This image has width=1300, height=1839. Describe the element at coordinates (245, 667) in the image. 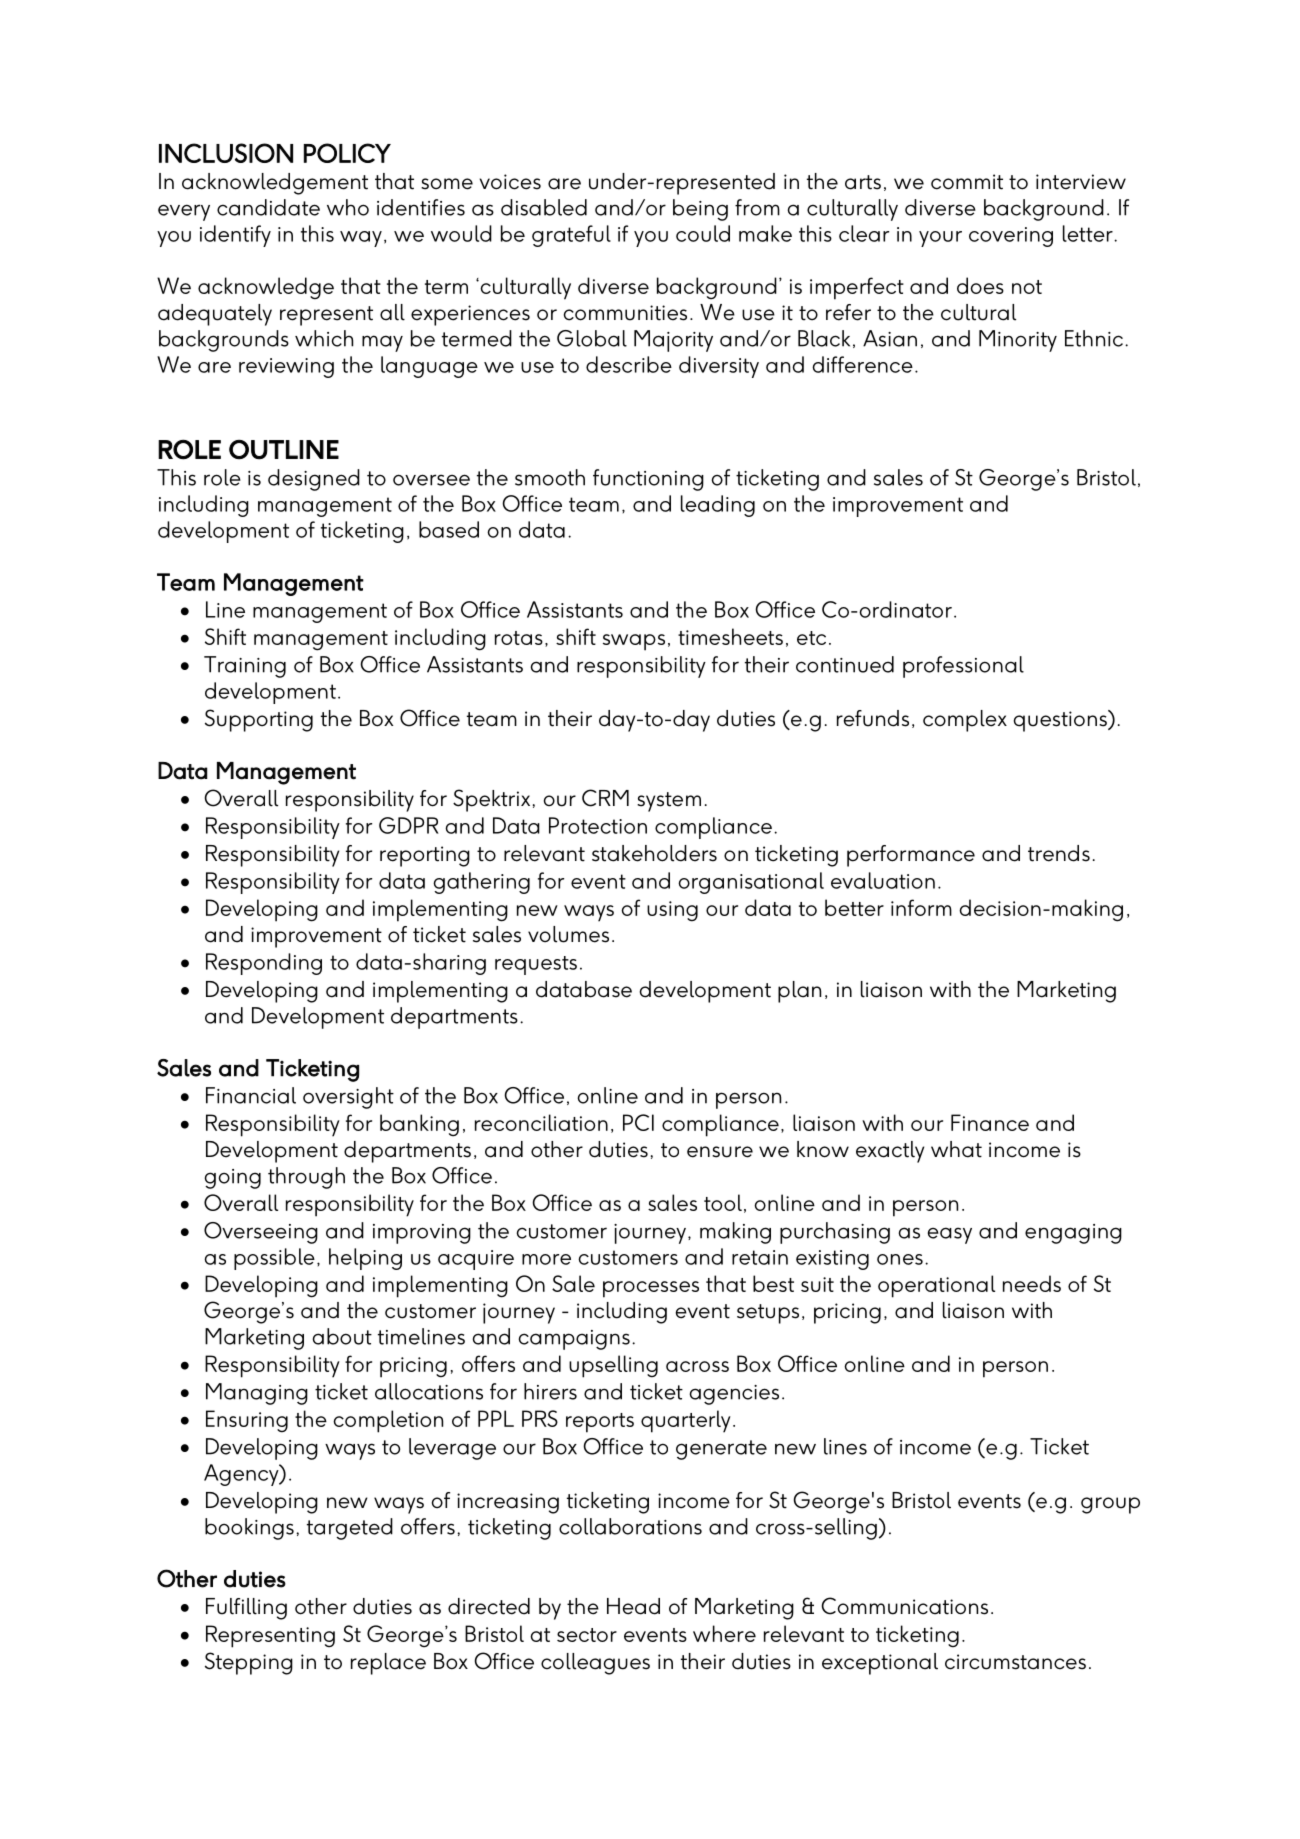

I see `Training` at that location.
